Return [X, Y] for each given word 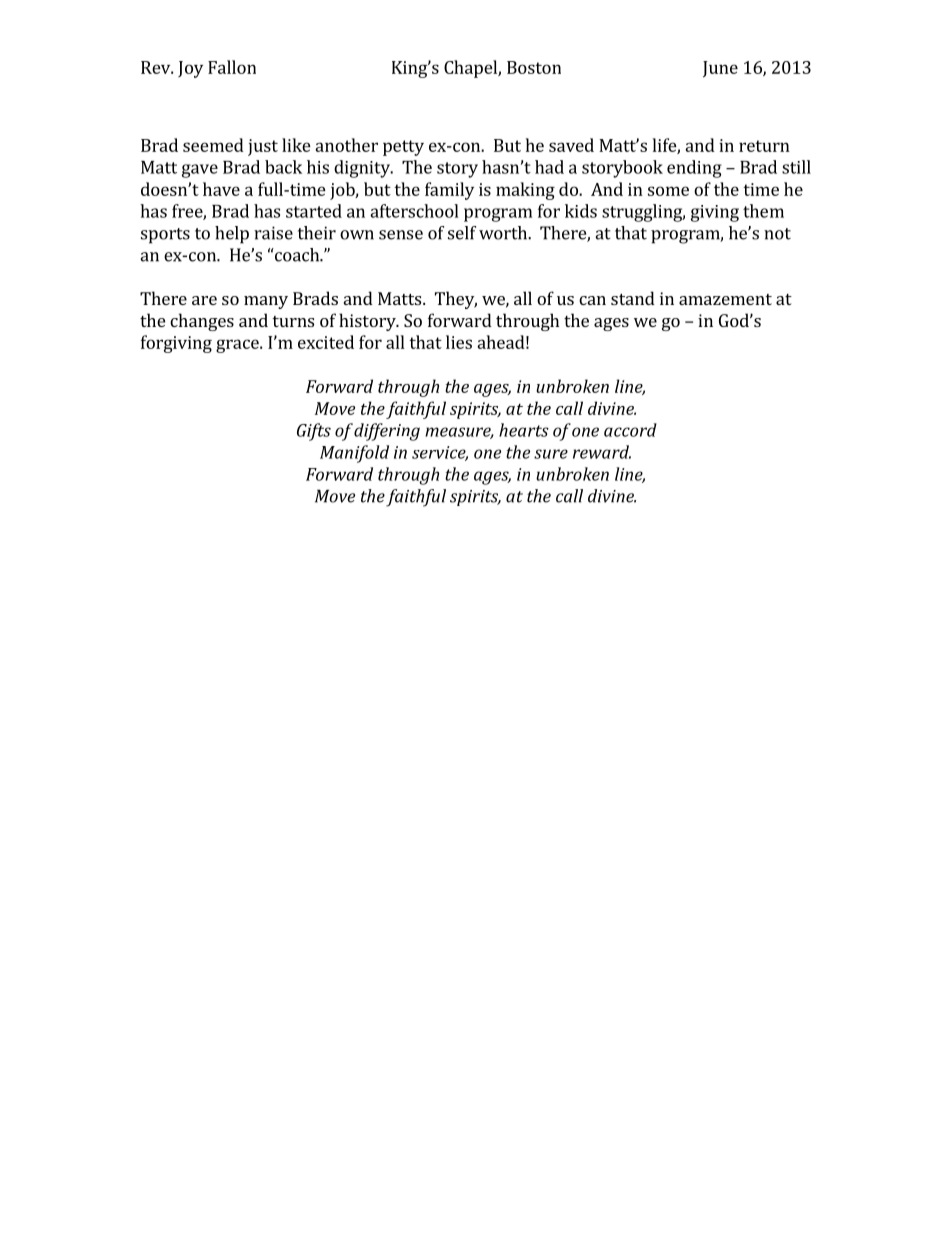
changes [202, 322]
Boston [534, 67]
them [763, 211]
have [221, 189]
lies [459, 342]
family [449, 191]
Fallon [232, 67]
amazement [725, 299]
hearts [524, 430]
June [720, 69]
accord [630, 430]
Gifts [314, 432]
